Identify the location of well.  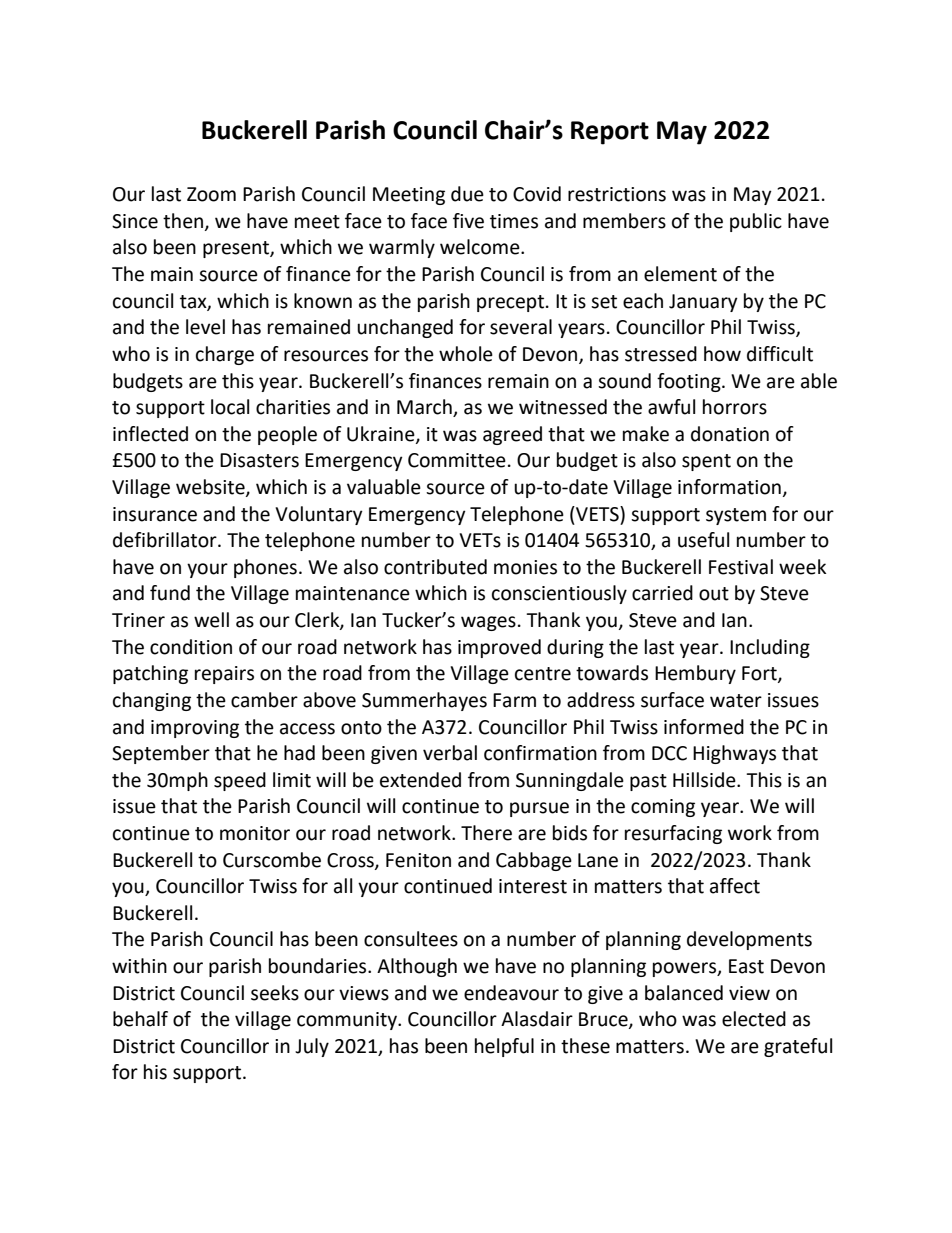
(211, 620).
